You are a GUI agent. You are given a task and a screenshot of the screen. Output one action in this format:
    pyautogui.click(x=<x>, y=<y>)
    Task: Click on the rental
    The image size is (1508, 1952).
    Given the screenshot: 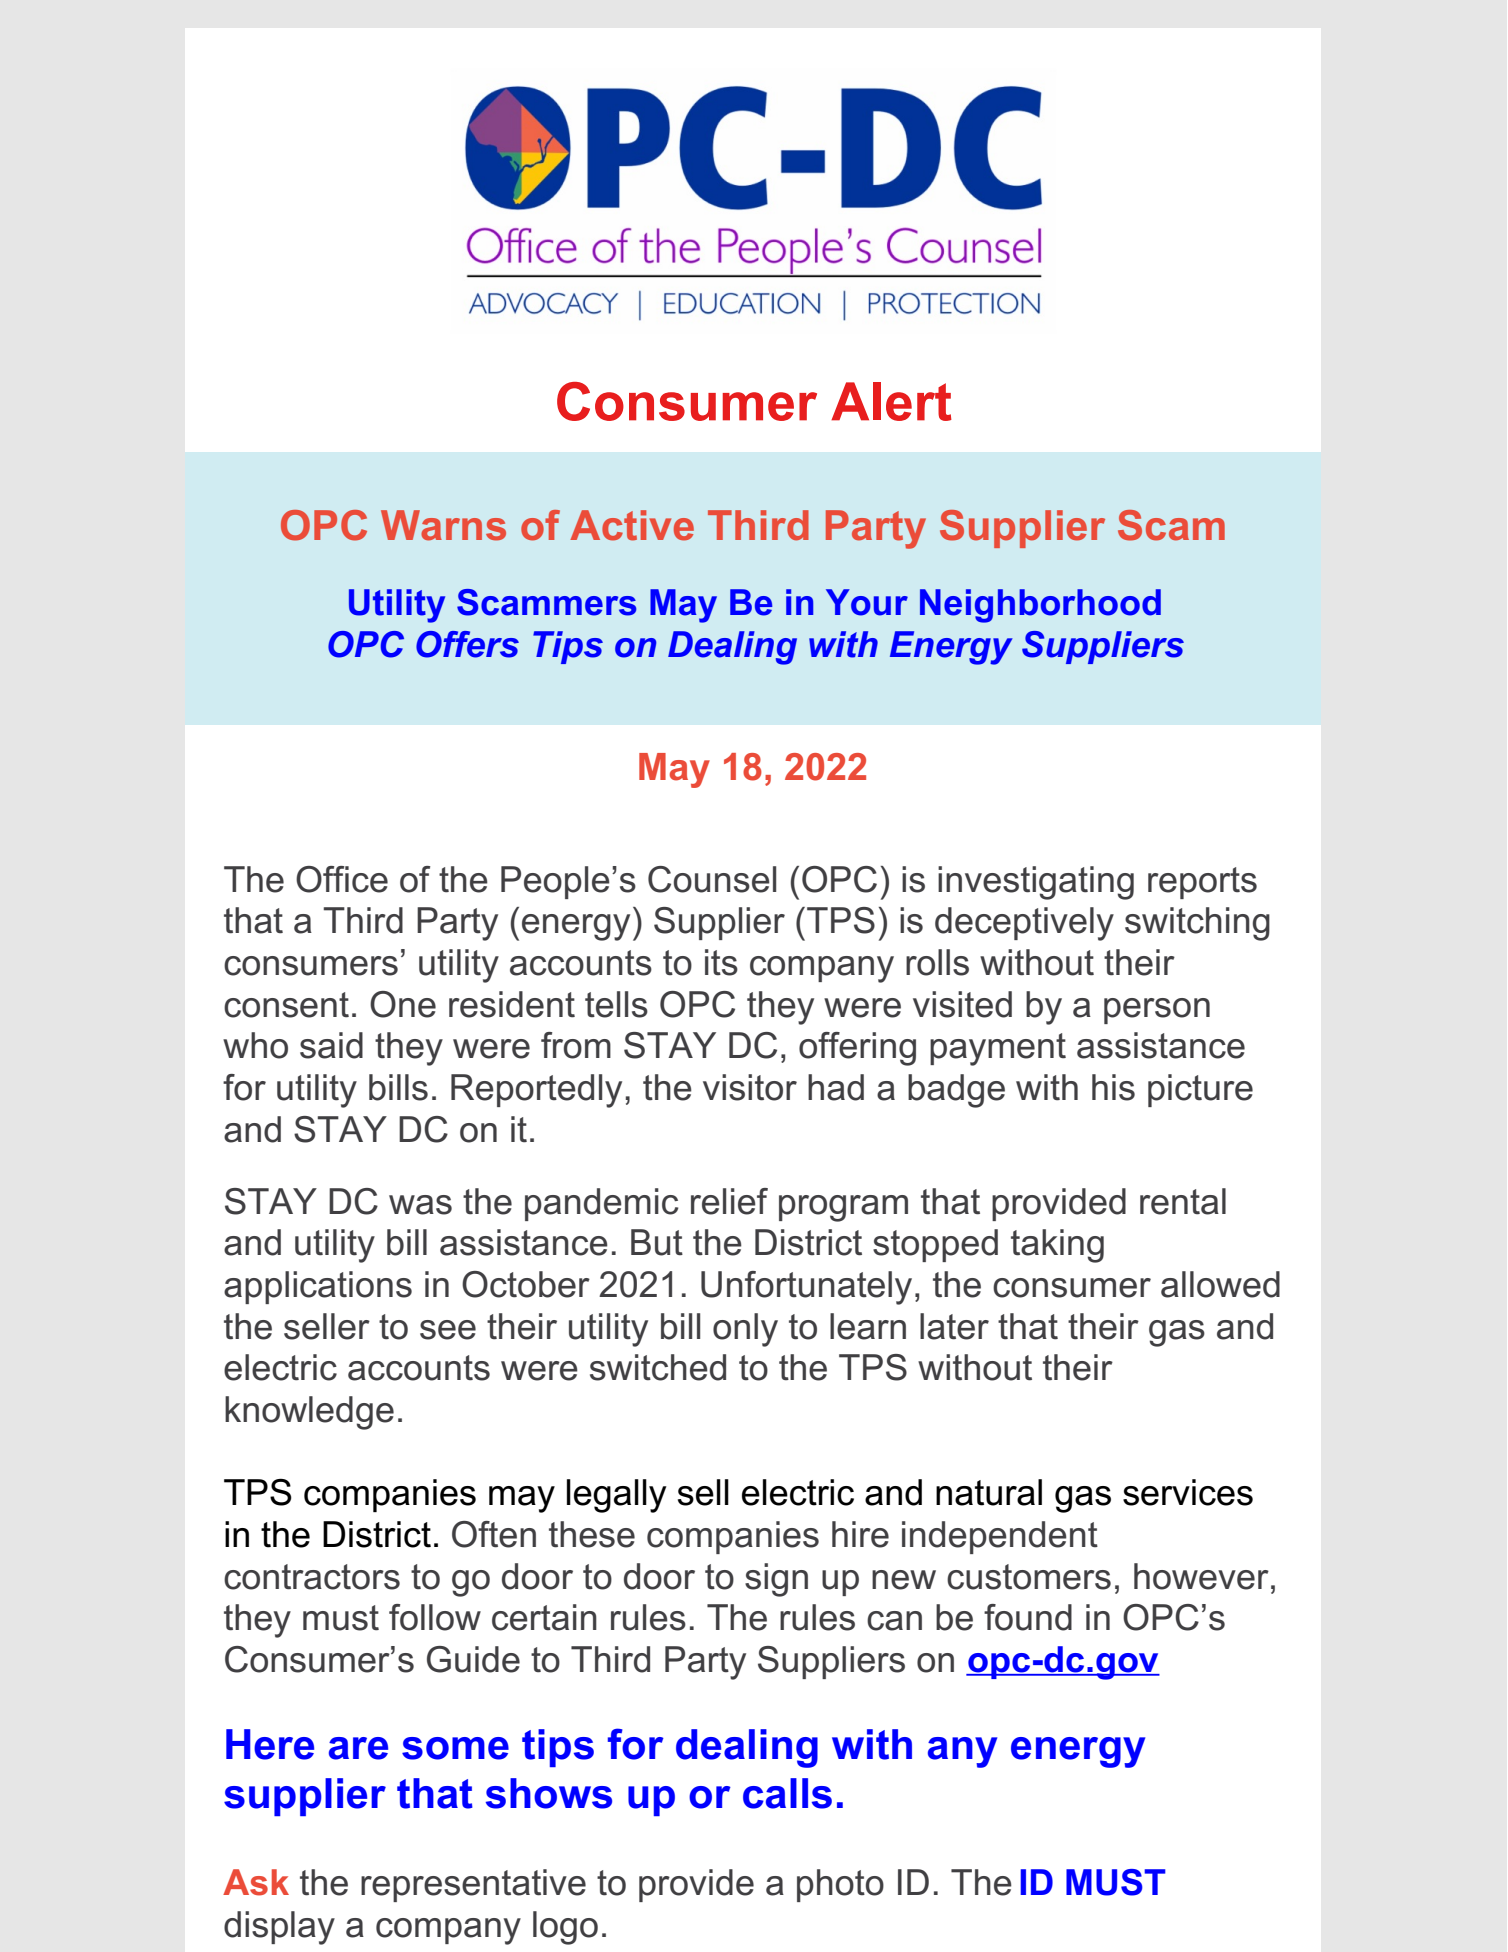 What is the action you would take?
    pyautogui.click(x=1183, y=1201)
